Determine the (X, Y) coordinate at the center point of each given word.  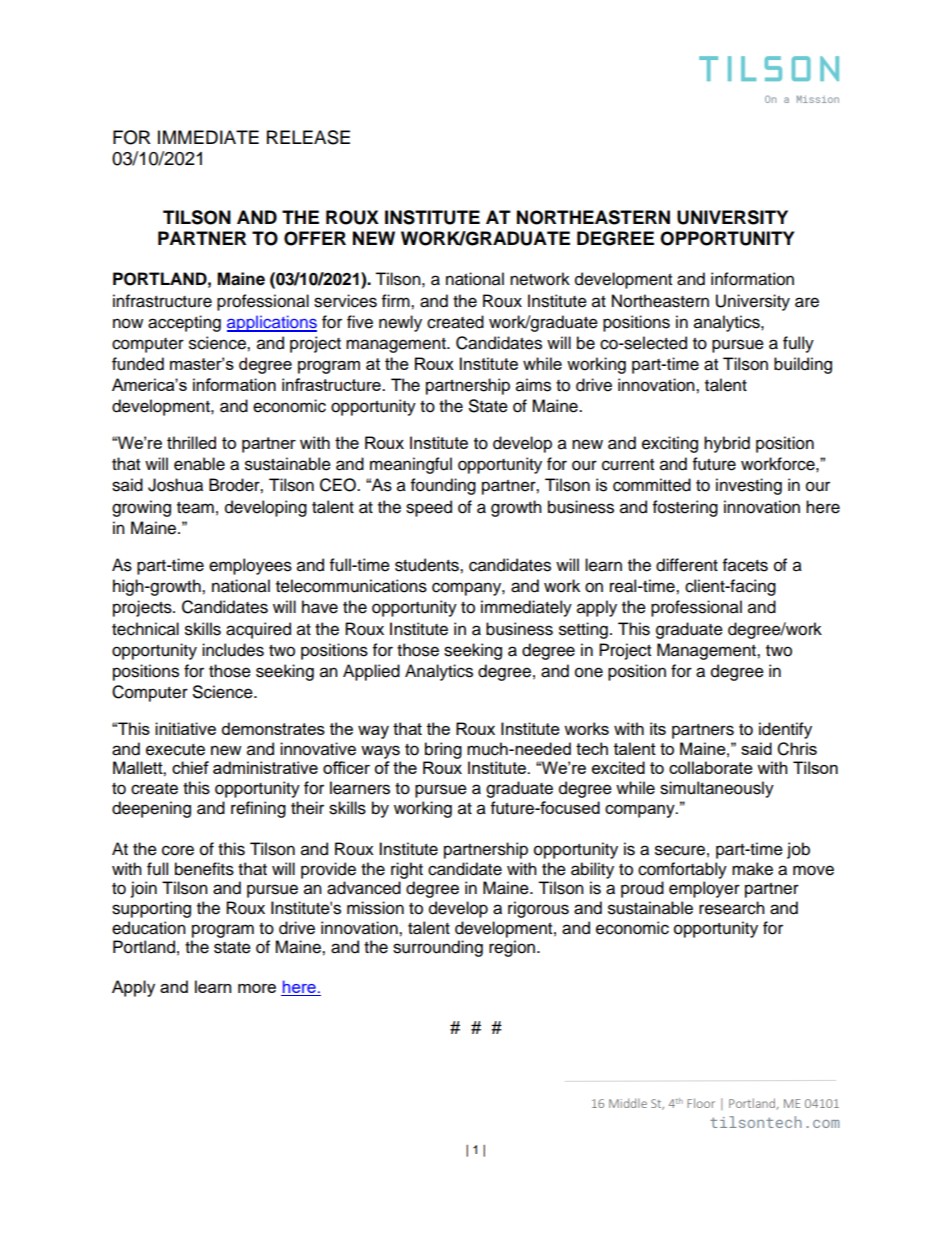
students (428, 565)
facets (745, 565)
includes (233, 650)
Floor (701, 1103)
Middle (628, 1103)
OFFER (315, 238)
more (257, 988)
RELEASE (308, 137)
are (807, 302)
